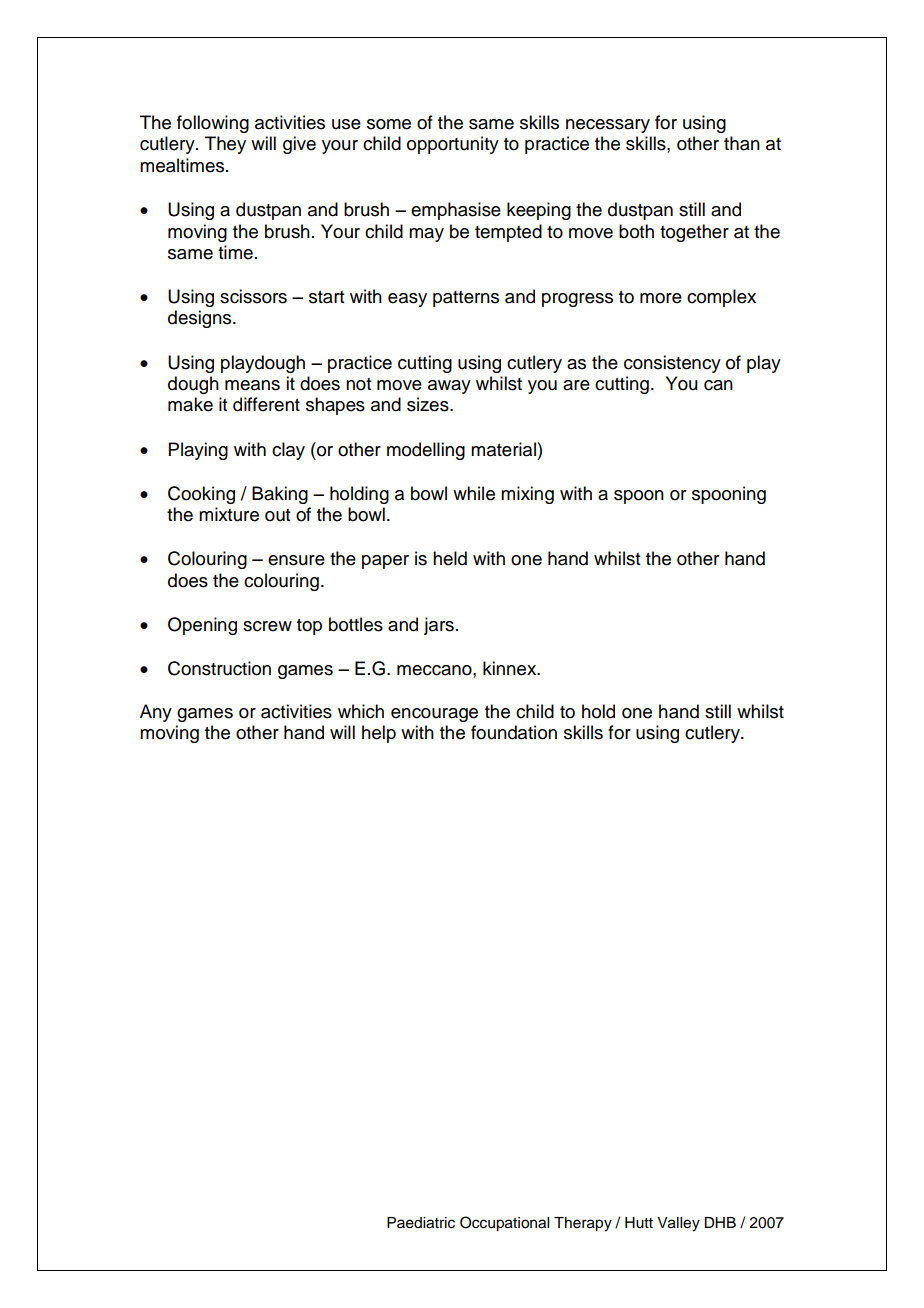 The image size is (924, 1308). I want to click on help, so click(379, 734).
